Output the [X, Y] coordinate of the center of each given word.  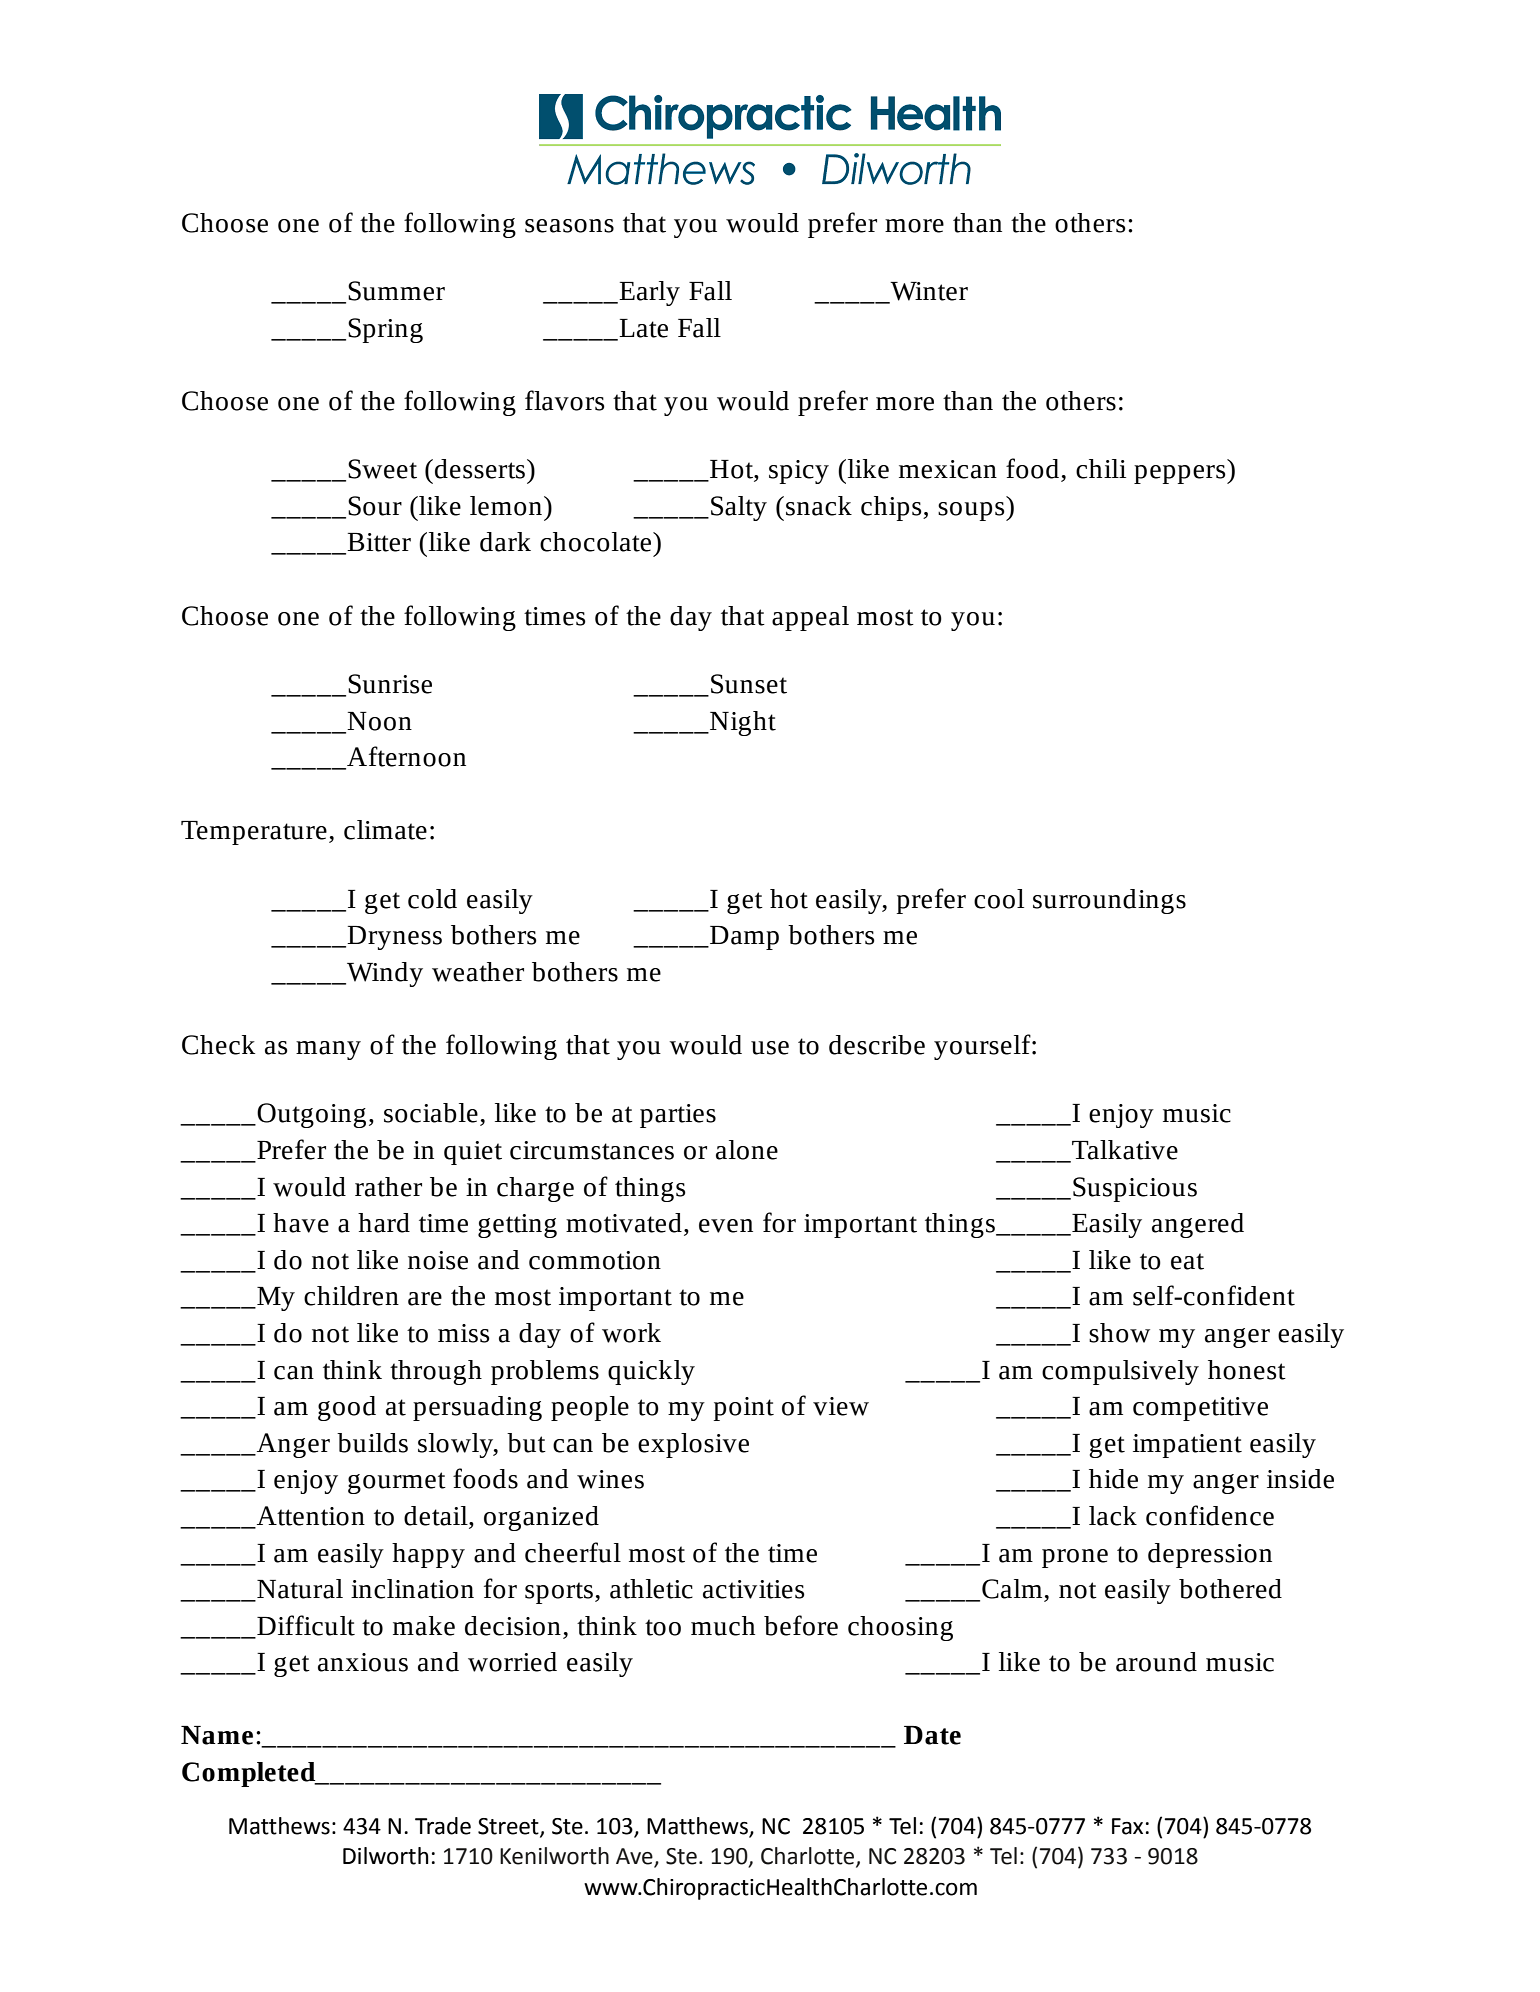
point [744, 1409]
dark [505, 542]
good [347, 1408]
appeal [810, 618]
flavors [565, 400]
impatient [1187, 1446]
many [328, 1050]
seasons [569, 226]
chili [1101, 469]
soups [972, 511]
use [770, 1048]
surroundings [1109, 901]
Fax [1127, 1826]
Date [932, 1735]
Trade [443, 1826]
